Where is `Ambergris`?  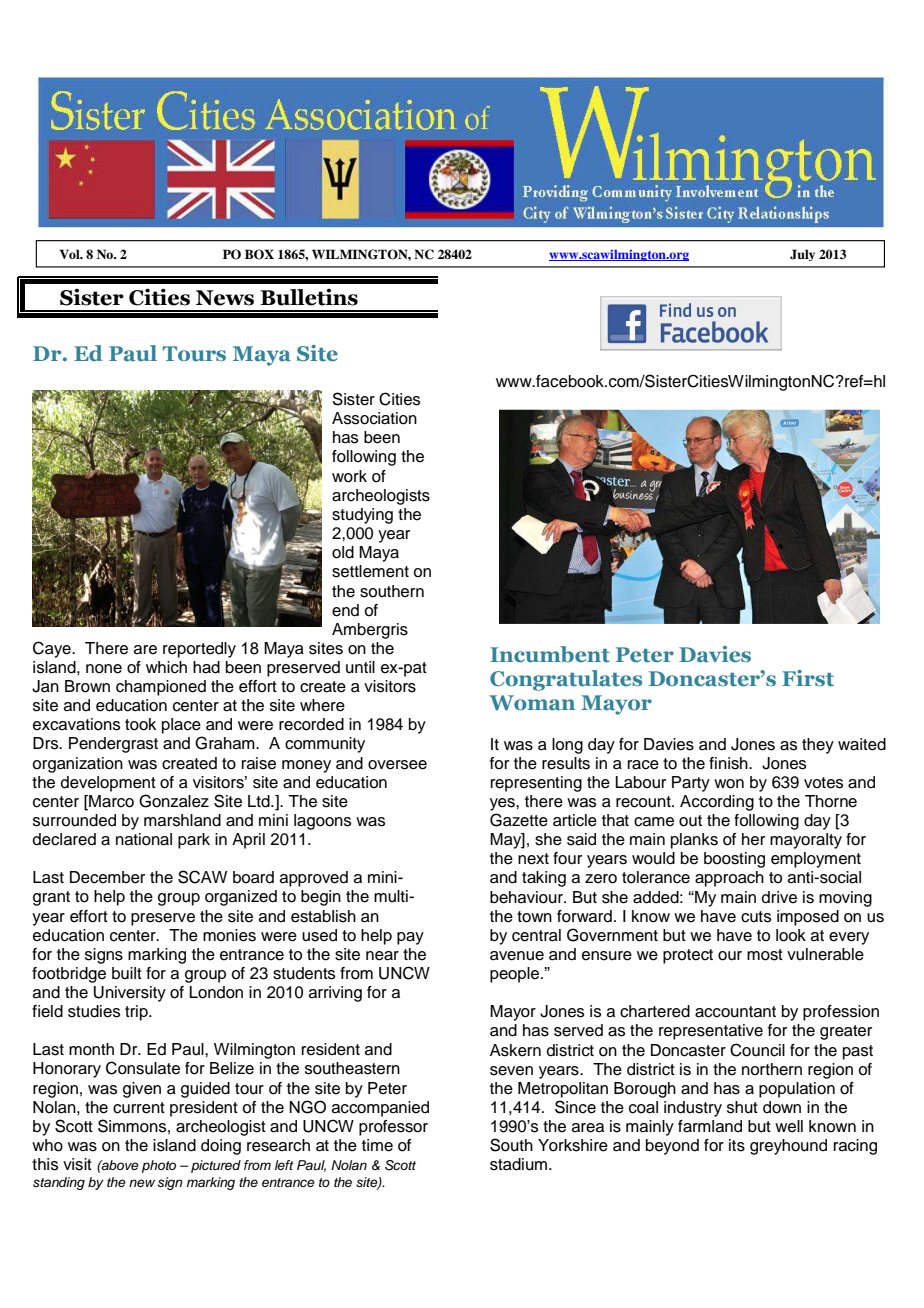
Ambergris is located at coordinates (370, 631).
